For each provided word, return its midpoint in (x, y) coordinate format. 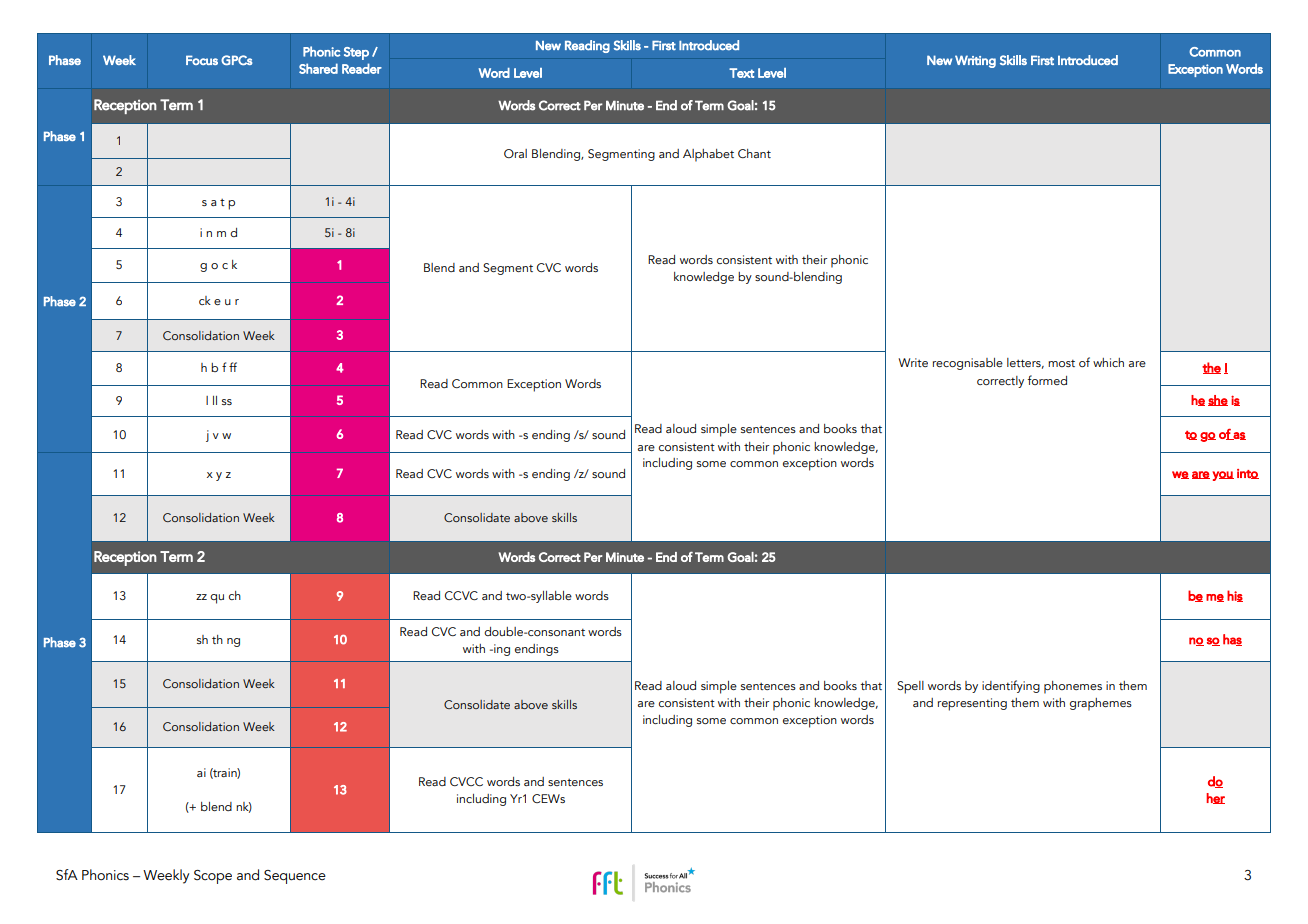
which (1108, 362)
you (1223, 476)
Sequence (295, 877)
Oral (515, 153)
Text (741, 73)
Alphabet (708, 155)
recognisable (968, 364)
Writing (975, 61)
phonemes (1073, 687)
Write (913, 362)
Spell (910, 687)
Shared (318, 68)
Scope (213, 877)
